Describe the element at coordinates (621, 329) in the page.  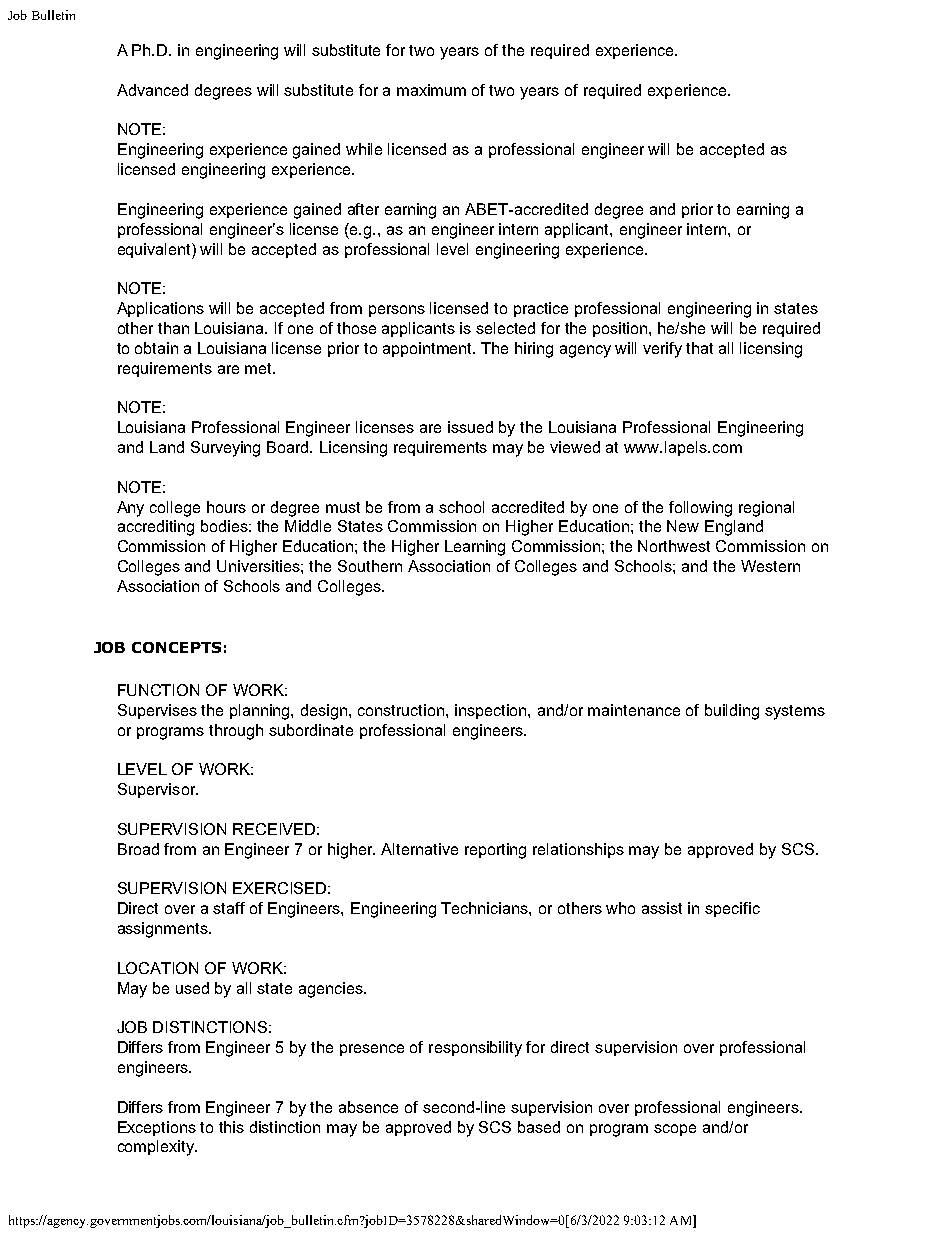
I see `position` at that location.
